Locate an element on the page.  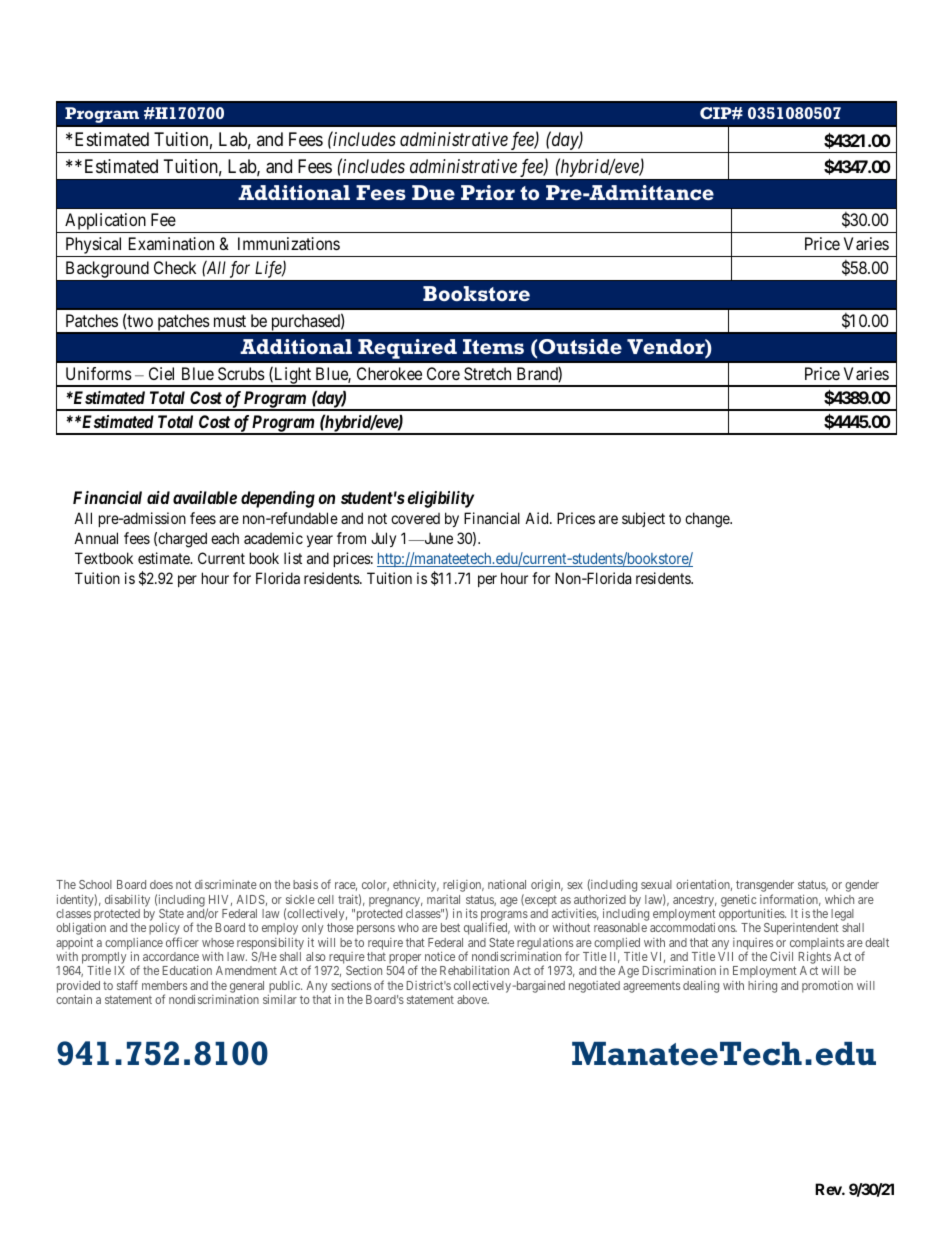
Prior is located at coordinates (488, 192).
